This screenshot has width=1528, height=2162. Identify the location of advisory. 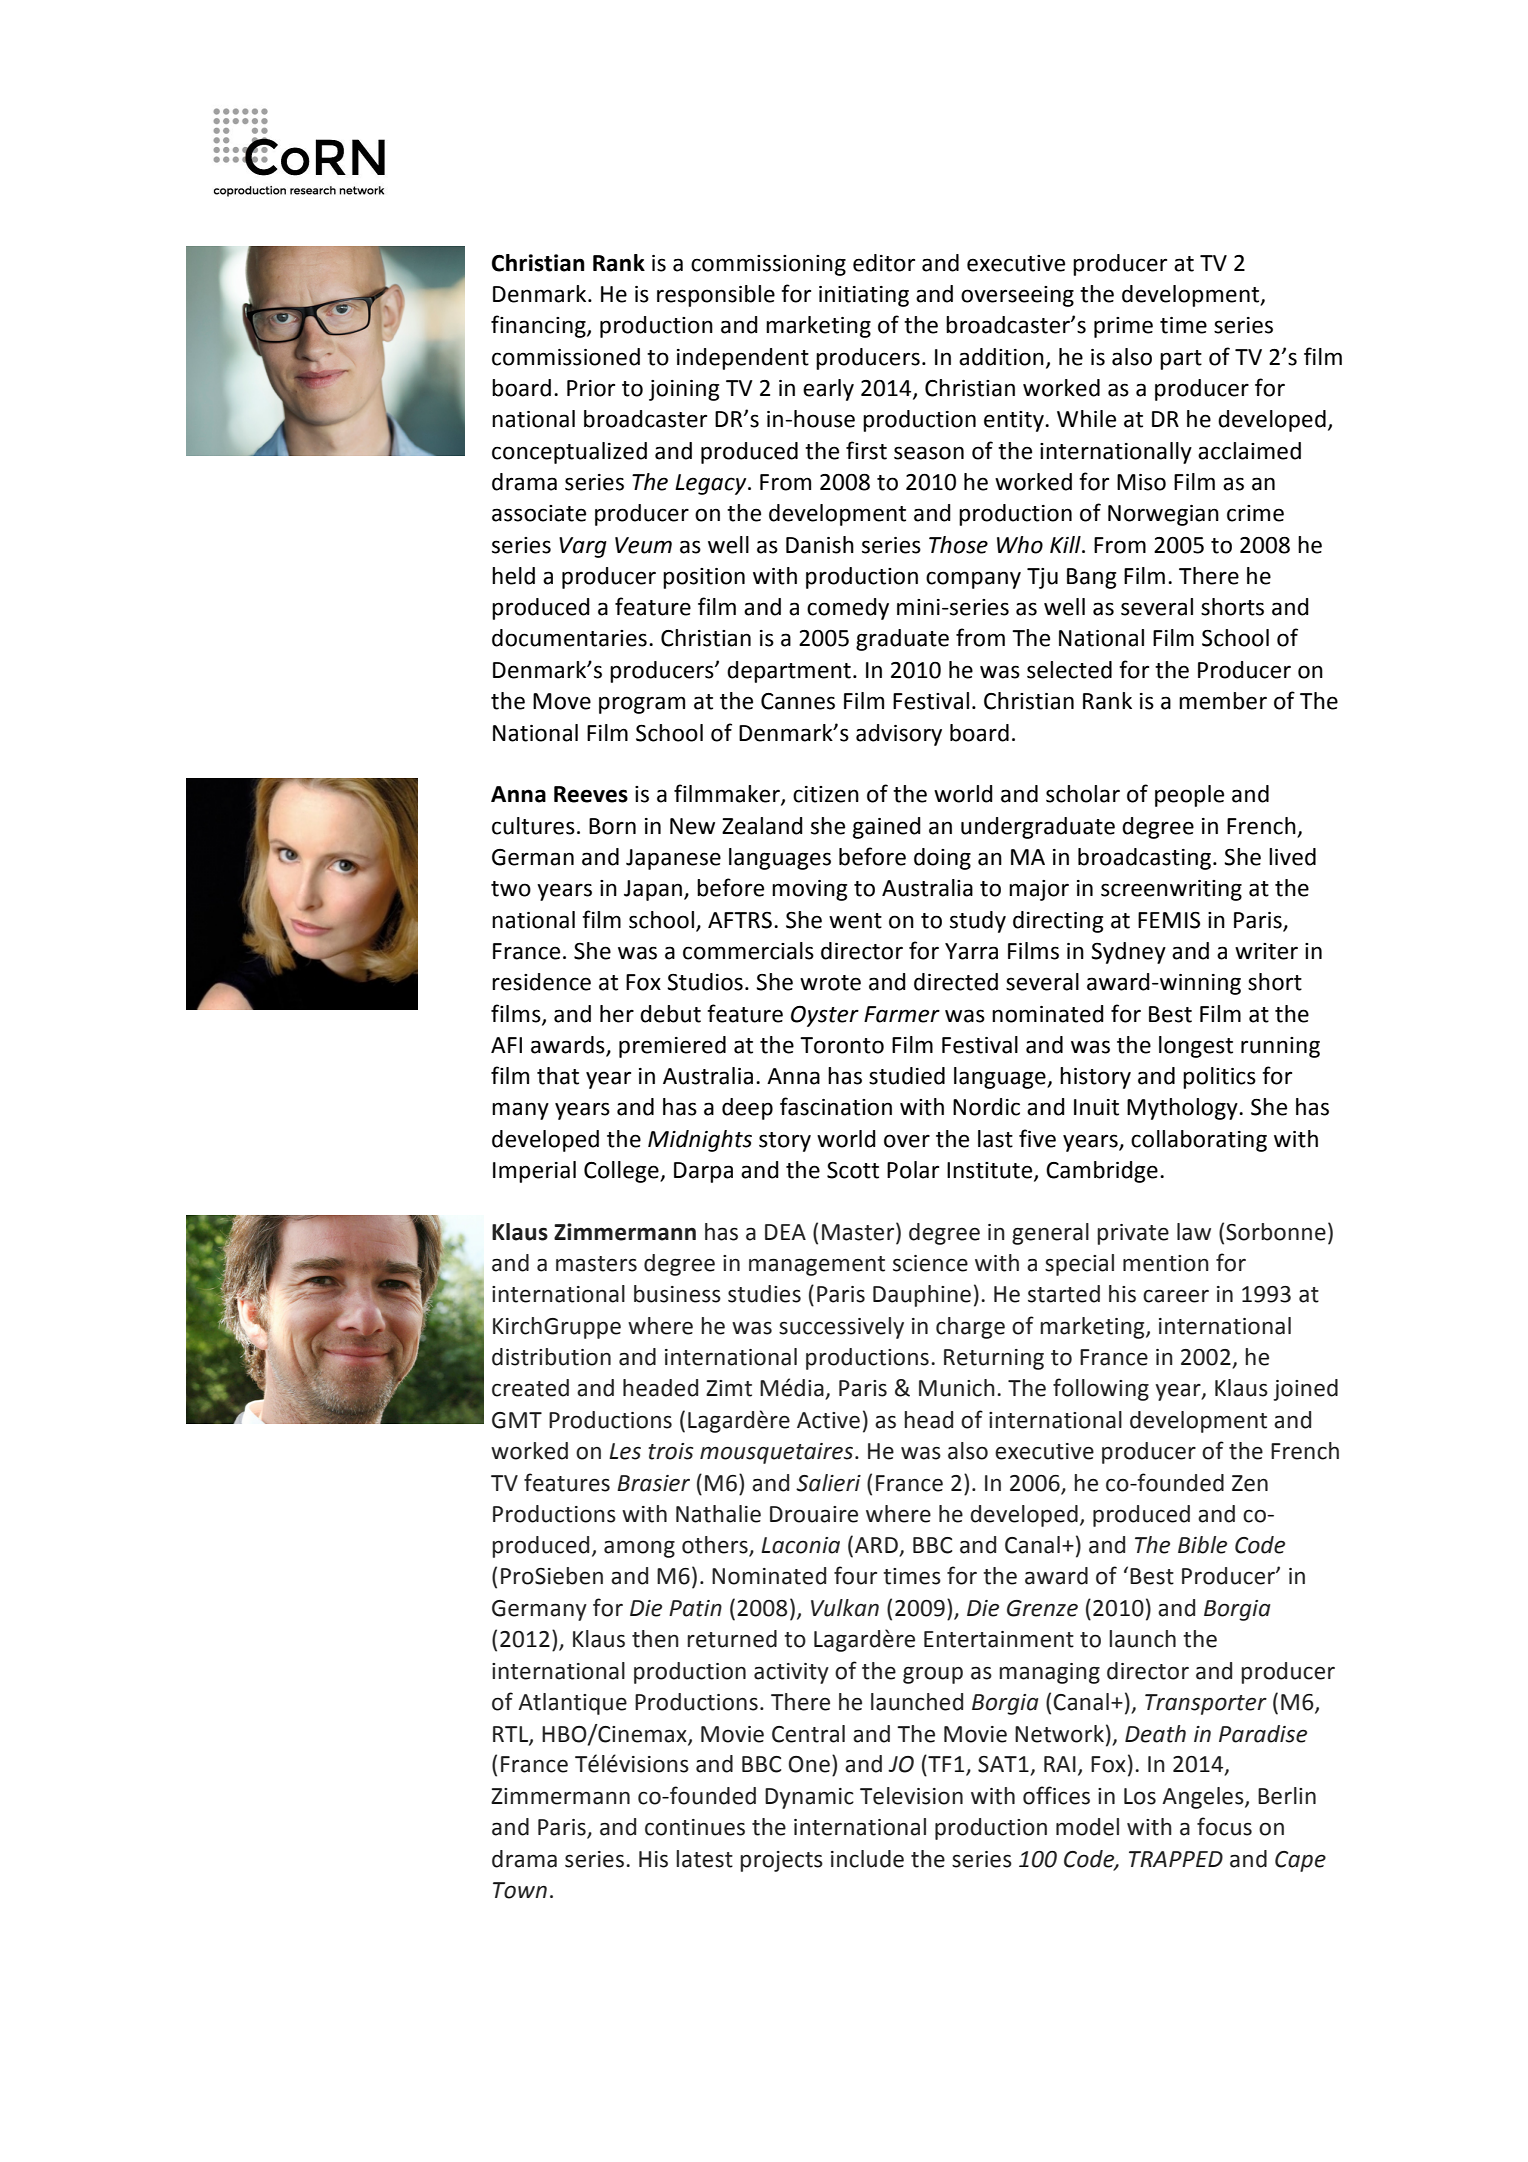
(899, 735).
